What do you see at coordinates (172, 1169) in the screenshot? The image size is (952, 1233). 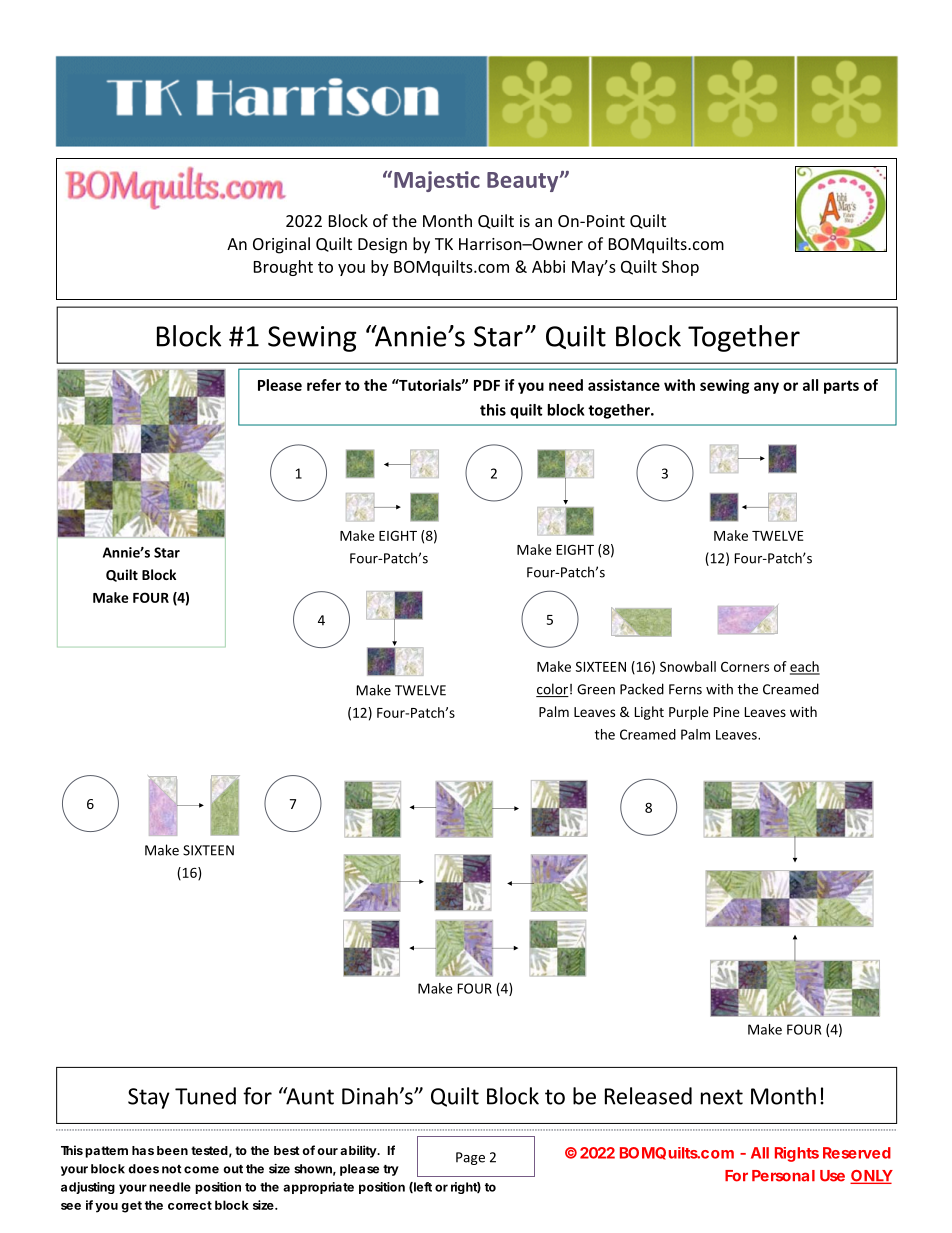 I see `not` at bounding box center [172, 1169].
